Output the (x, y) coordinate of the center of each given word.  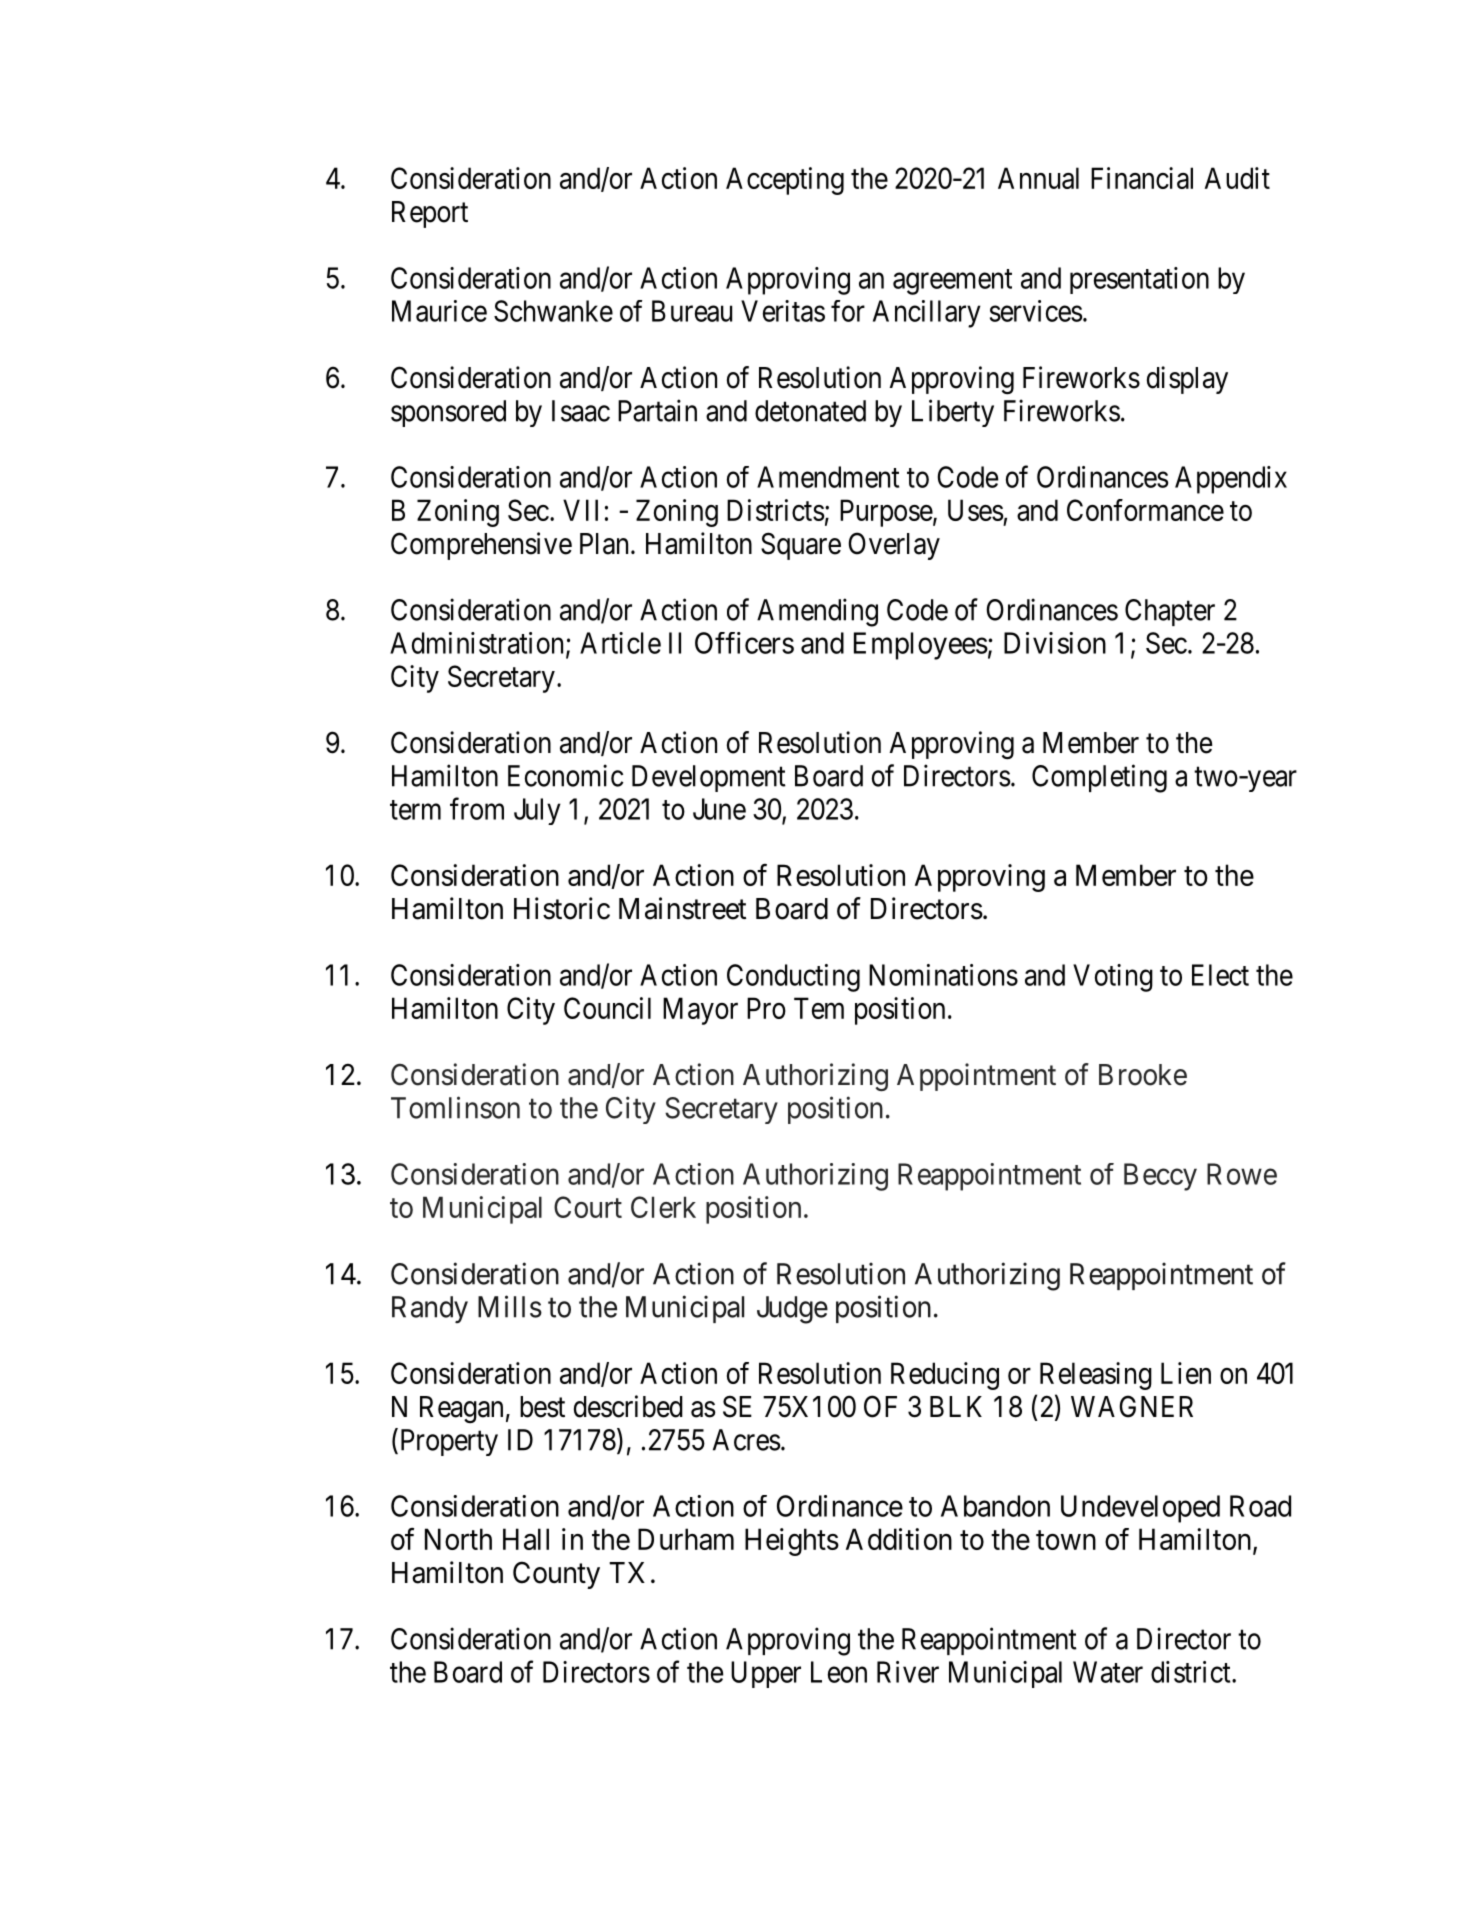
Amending (817, 612)
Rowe (1242, 1174)
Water (1108, 1672)
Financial (1142, 178)
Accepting (785, 181)
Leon (839, 1672)
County (556, 1575)
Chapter (1170, 612)
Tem (819, 1008)
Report (430, 214)
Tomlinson (455, 1107)
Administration (476, 643)
